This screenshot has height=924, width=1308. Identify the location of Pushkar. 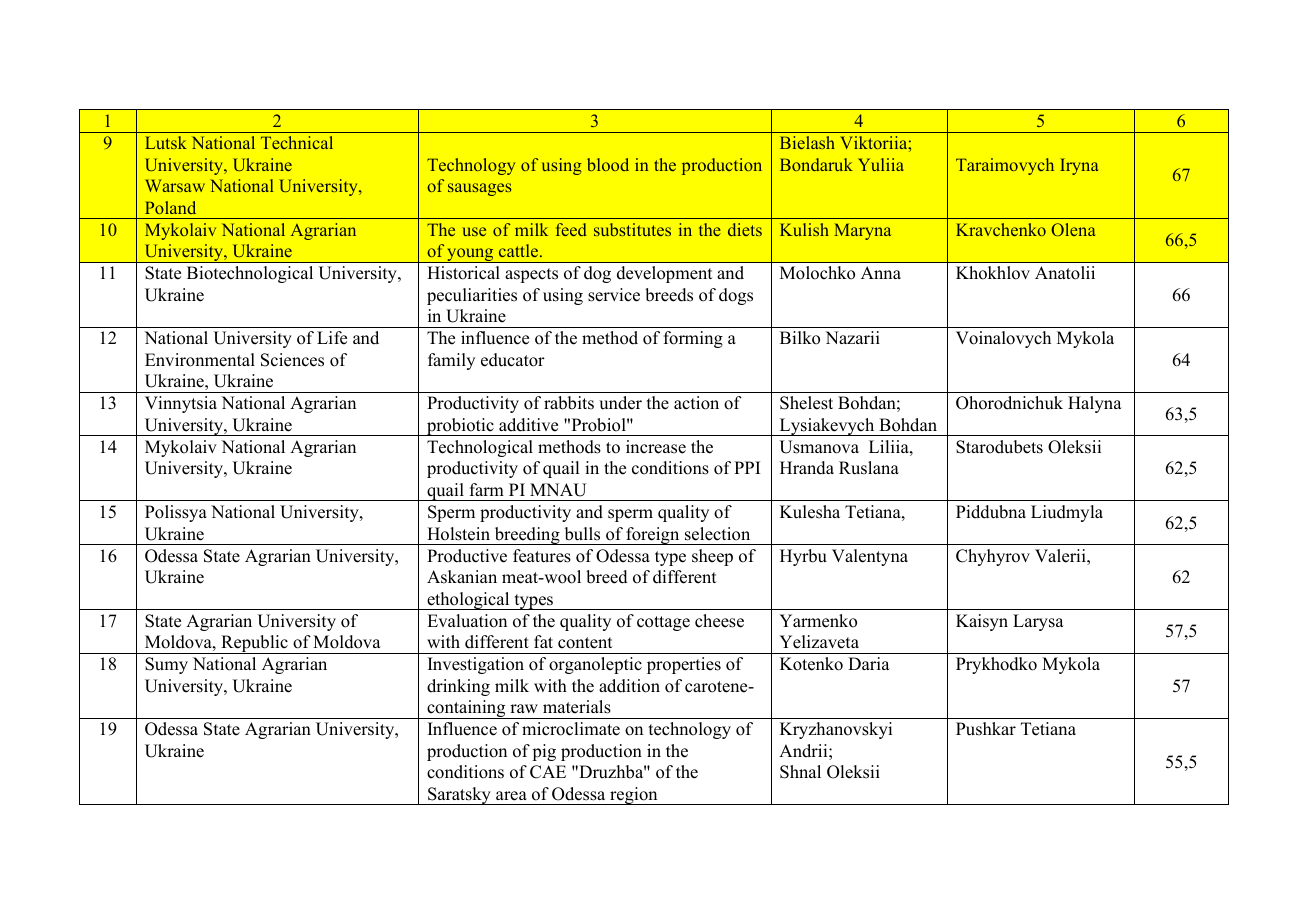
(986, 729).
